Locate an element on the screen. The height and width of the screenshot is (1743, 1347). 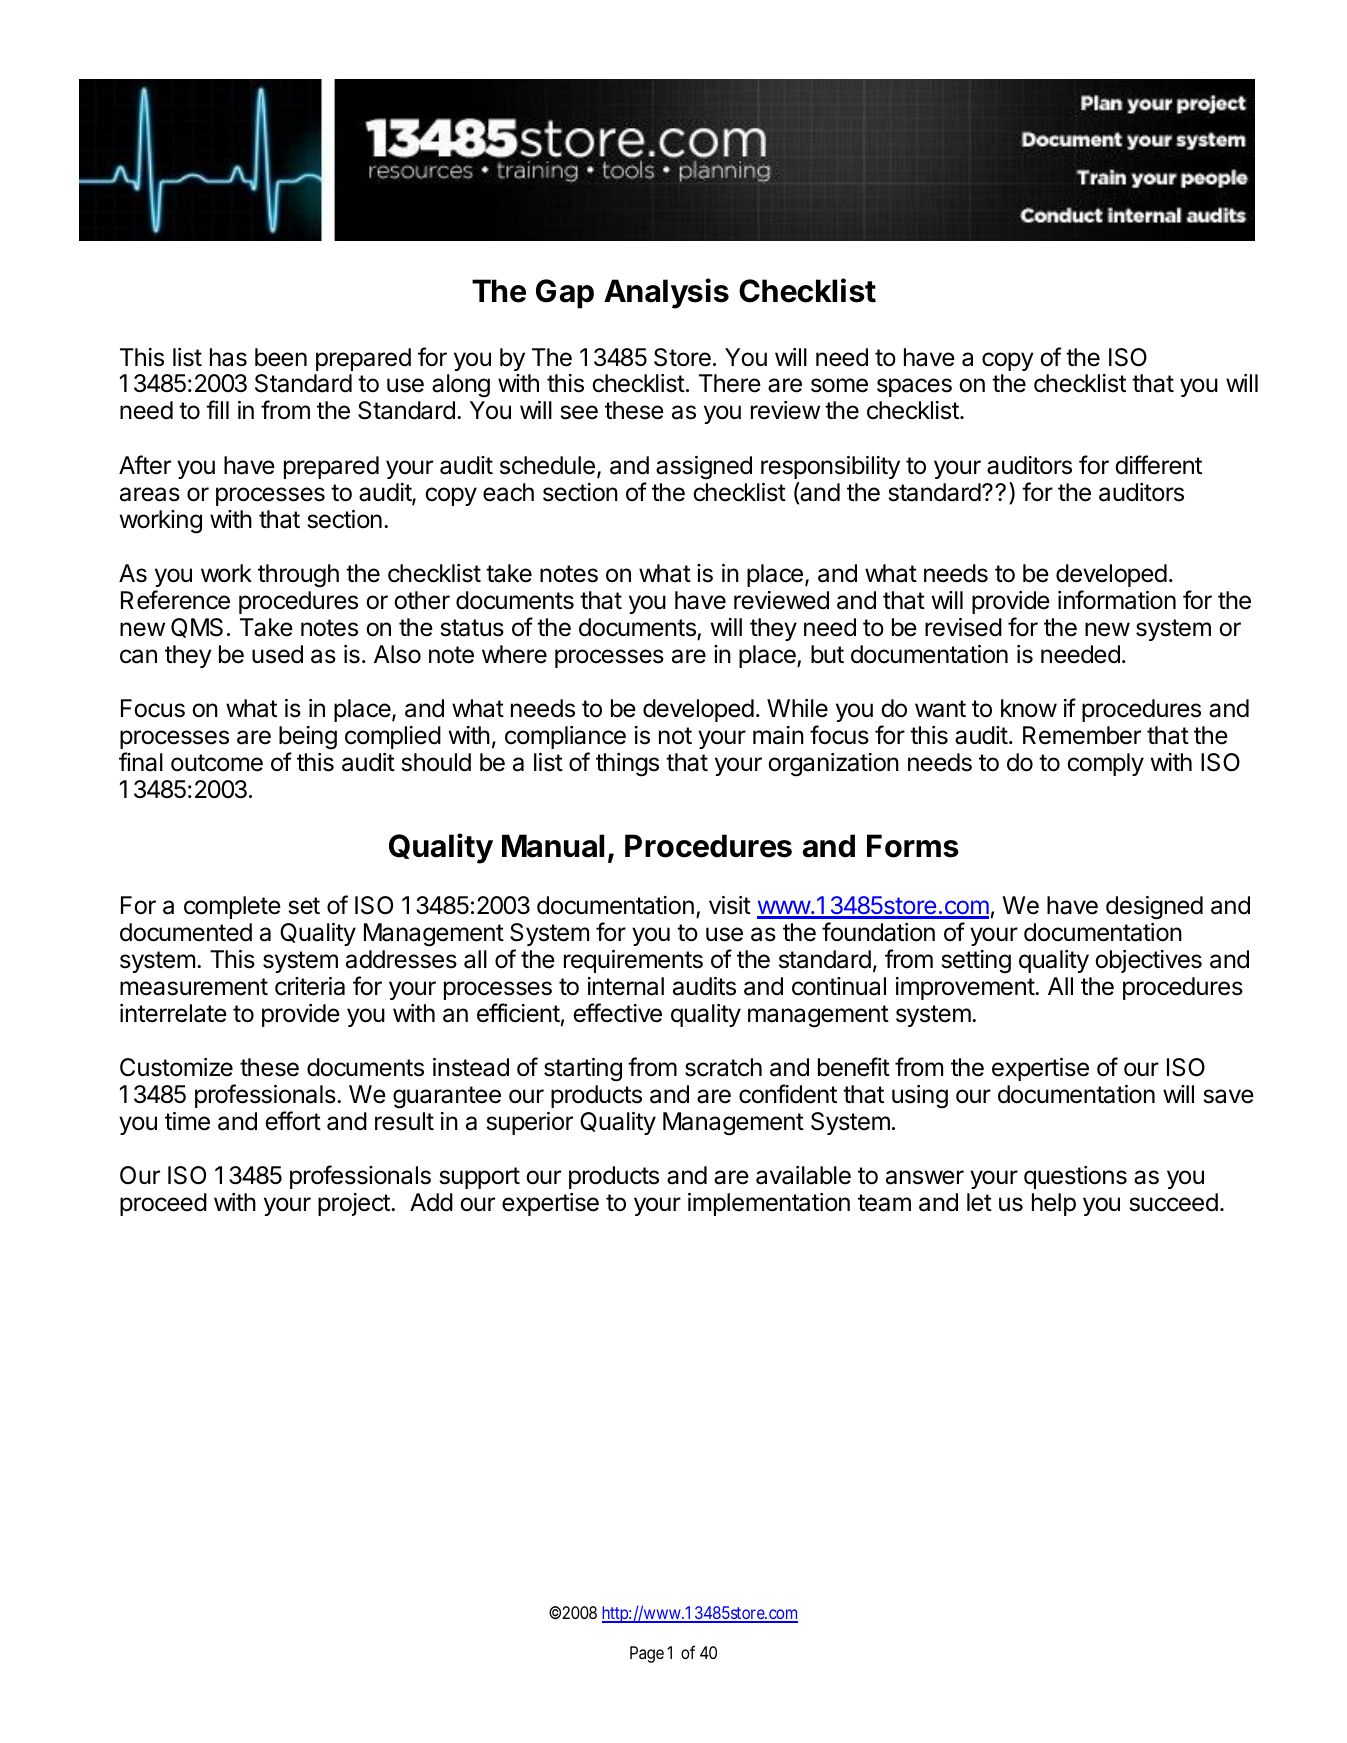
been is located at coordinates (281, 357).
